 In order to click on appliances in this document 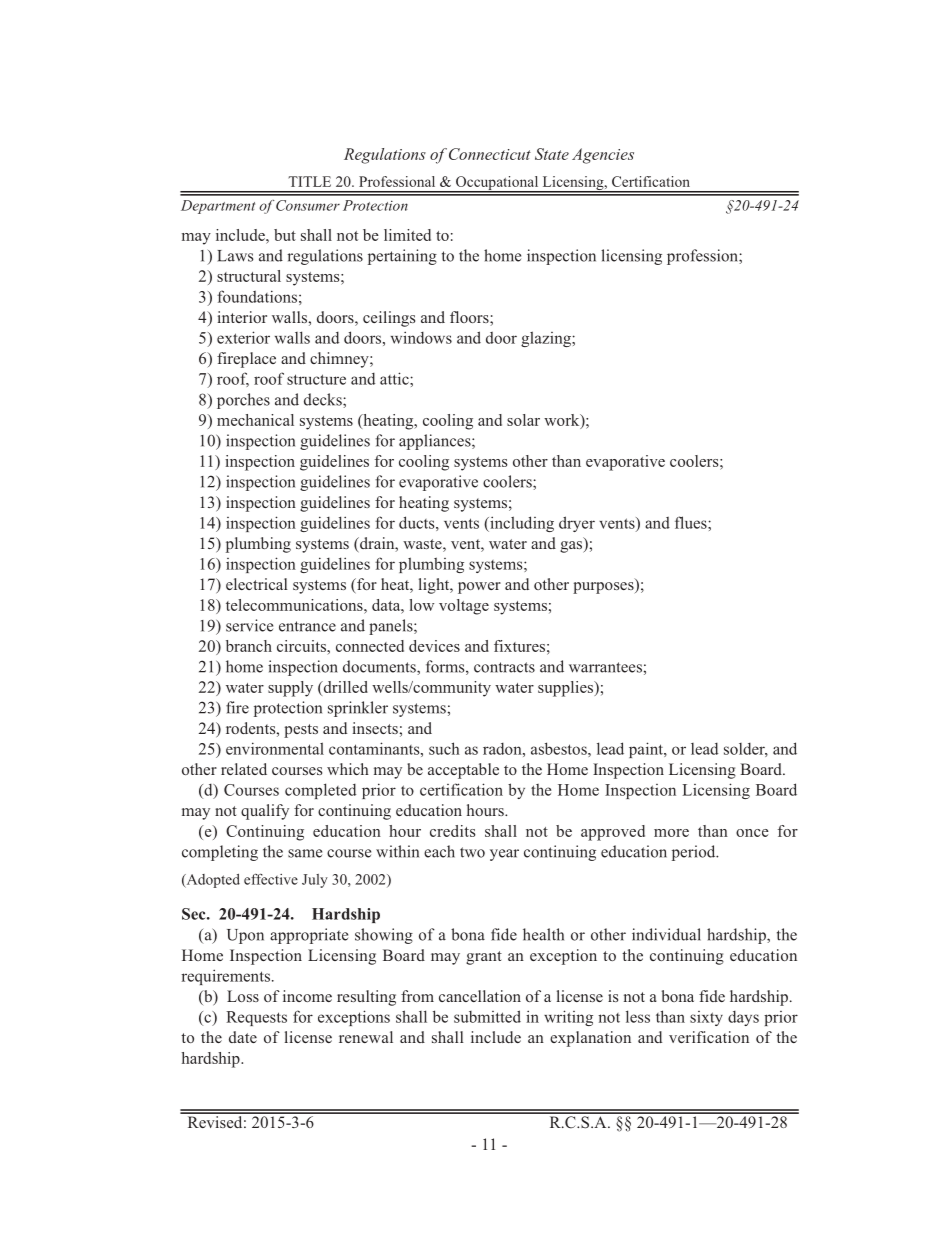, I will do `click(436, 442)`.
